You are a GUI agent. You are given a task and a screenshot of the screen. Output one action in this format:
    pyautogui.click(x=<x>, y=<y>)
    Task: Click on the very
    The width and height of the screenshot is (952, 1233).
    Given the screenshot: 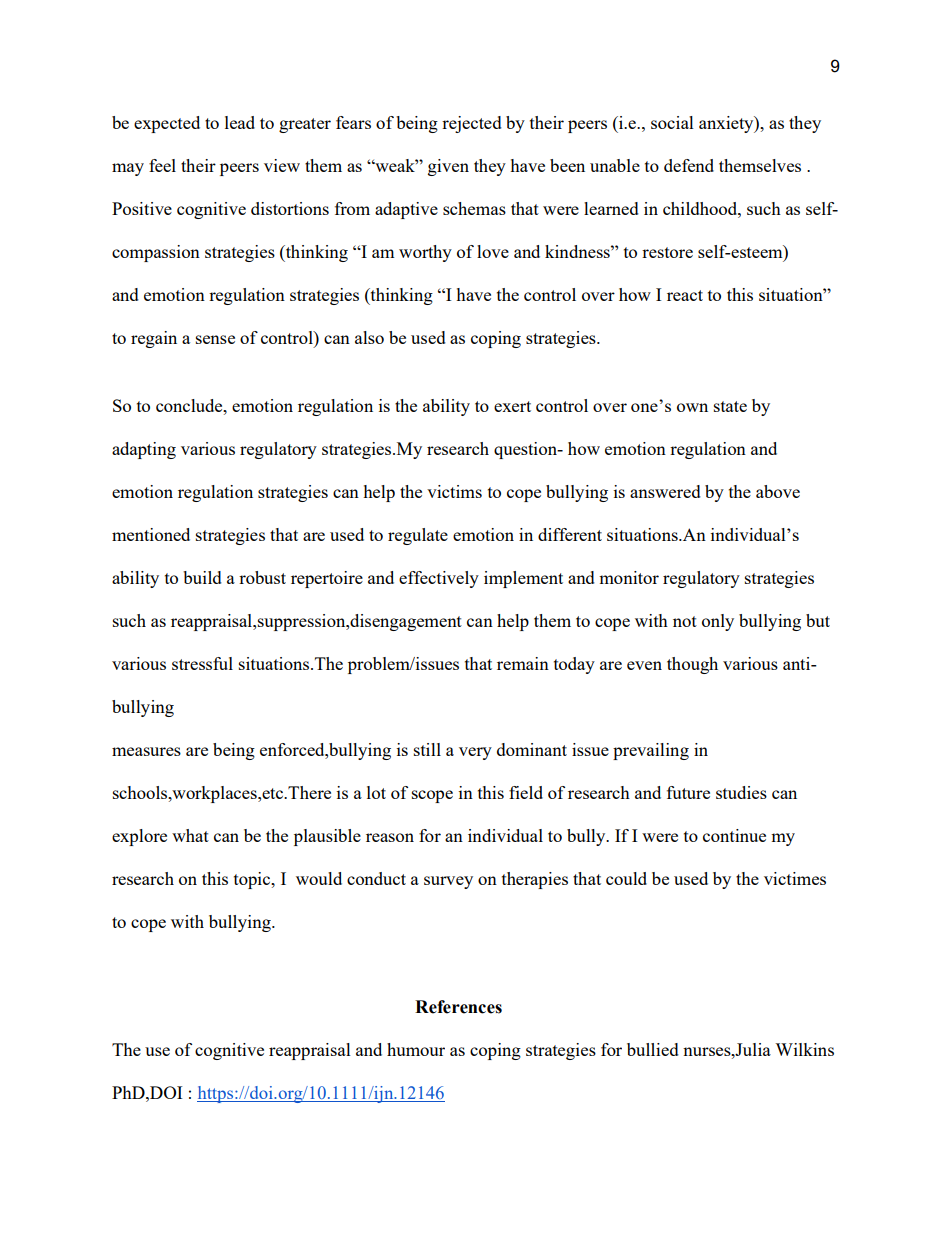 What is the action you would take?
    pyautogui.click(x=475, y=753)
